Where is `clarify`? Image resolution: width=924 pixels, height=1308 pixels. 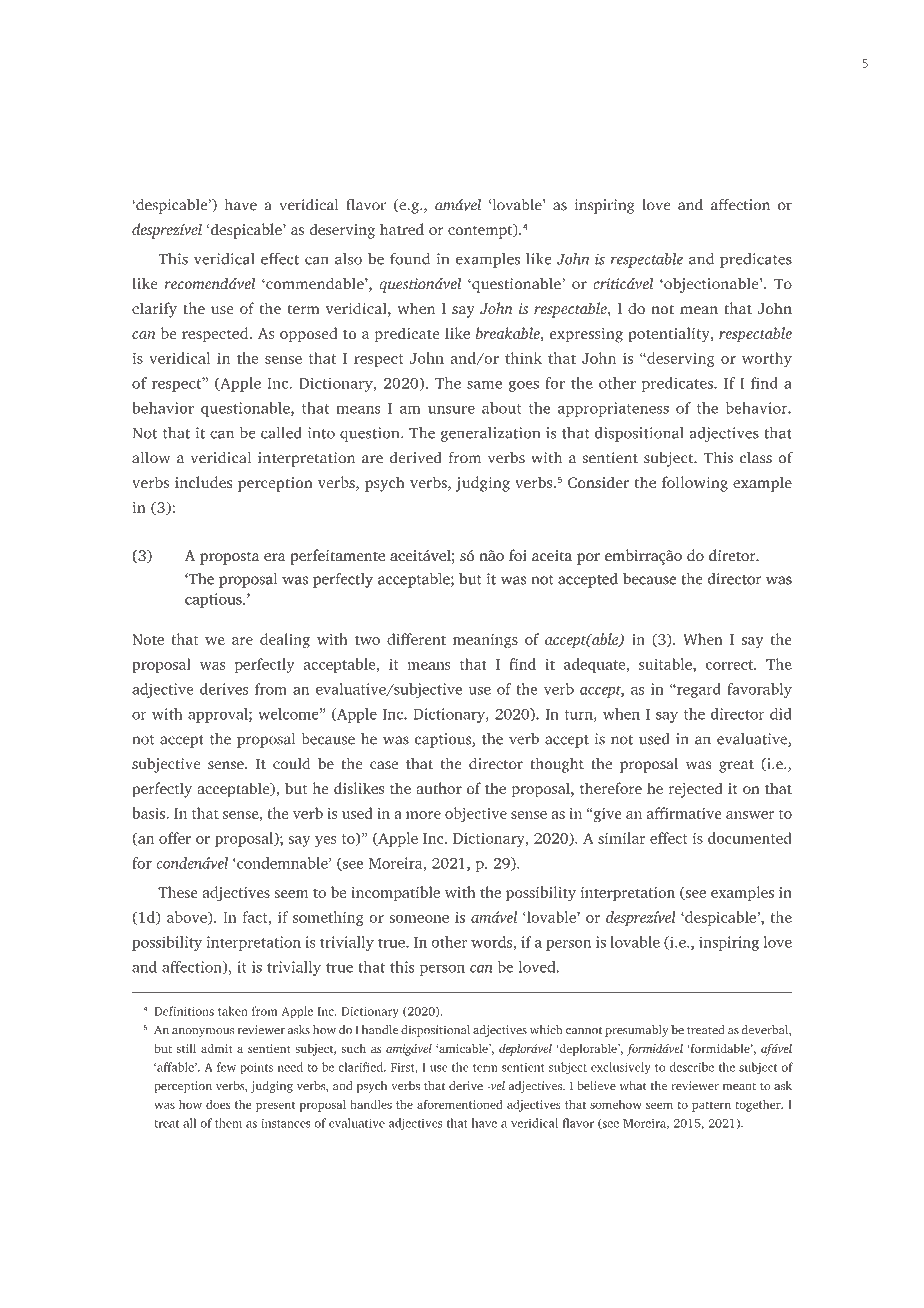
clarify is located at coordinates (154, 310).
